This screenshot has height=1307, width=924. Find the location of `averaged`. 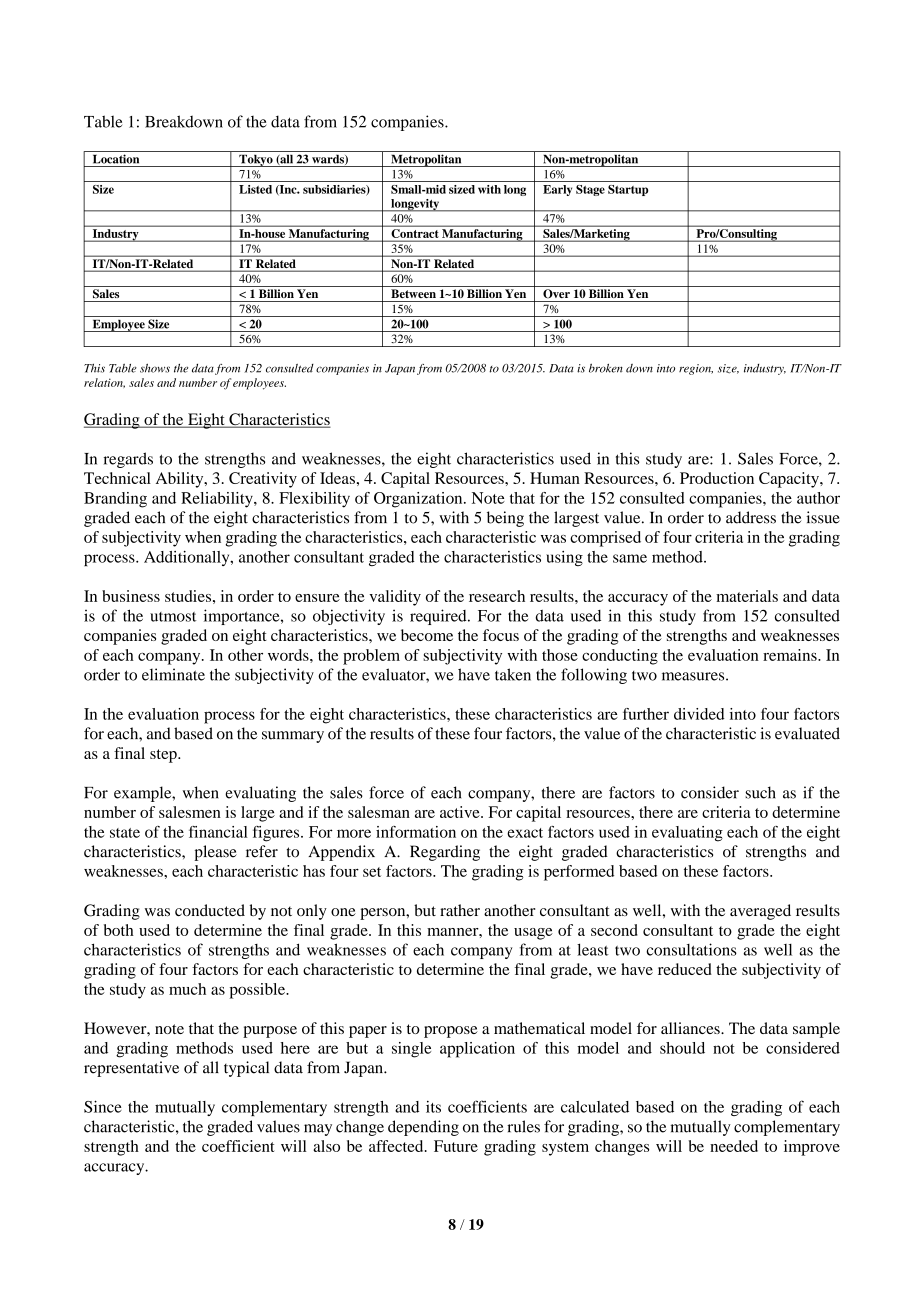

averaged is located at coordinates (760, 912).
